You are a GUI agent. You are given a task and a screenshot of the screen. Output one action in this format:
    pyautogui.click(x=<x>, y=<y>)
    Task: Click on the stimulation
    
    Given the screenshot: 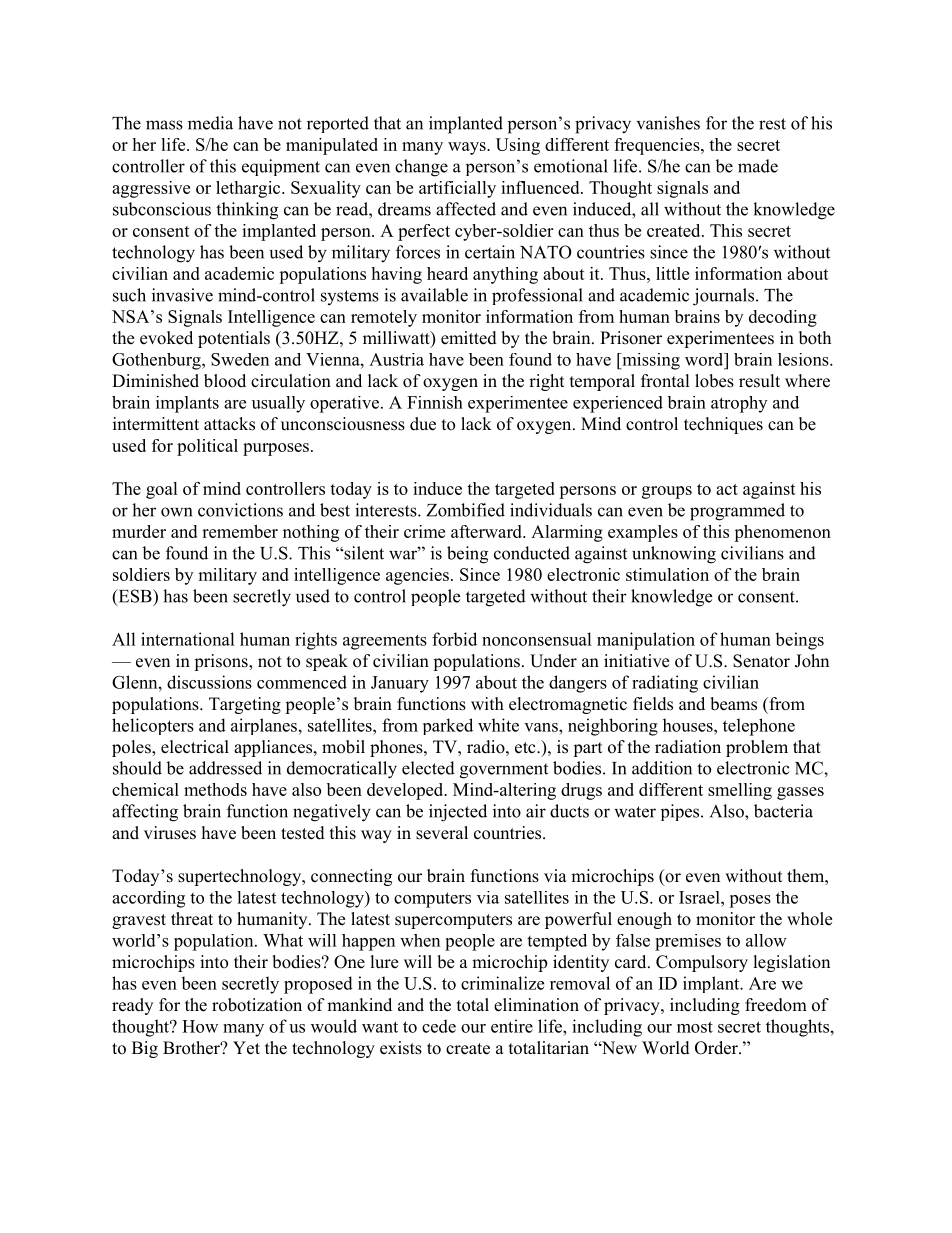 What is the action you would take?
    pyautogui.click(x=667, y=574)
